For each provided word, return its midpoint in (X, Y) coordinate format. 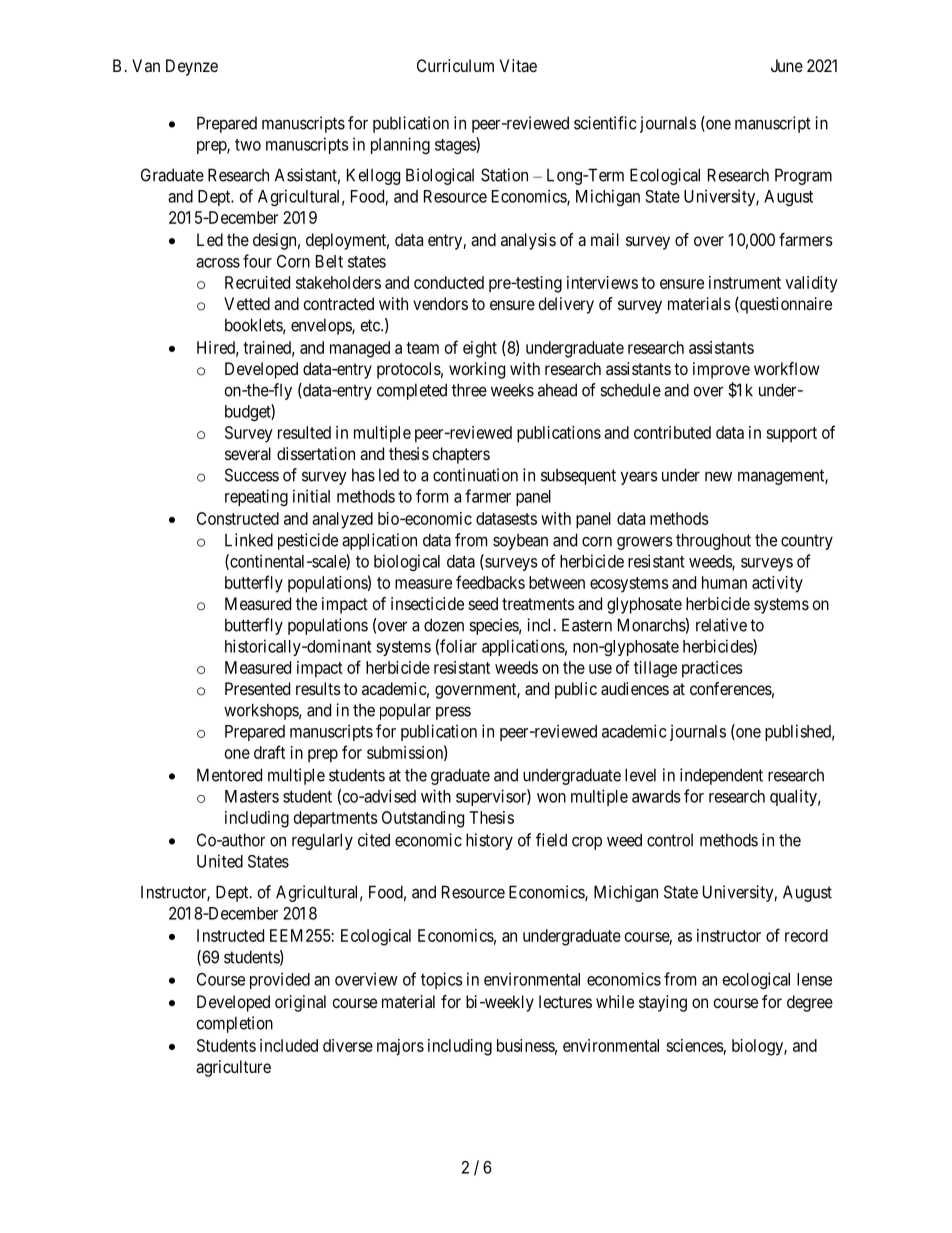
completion (235, 1024)
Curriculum (455, 65)
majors (400, 1047)
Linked (249, 540)
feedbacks (490, 582)
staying (663, 1003)
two (248, 145)
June (787, 65)
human (724, 582)
